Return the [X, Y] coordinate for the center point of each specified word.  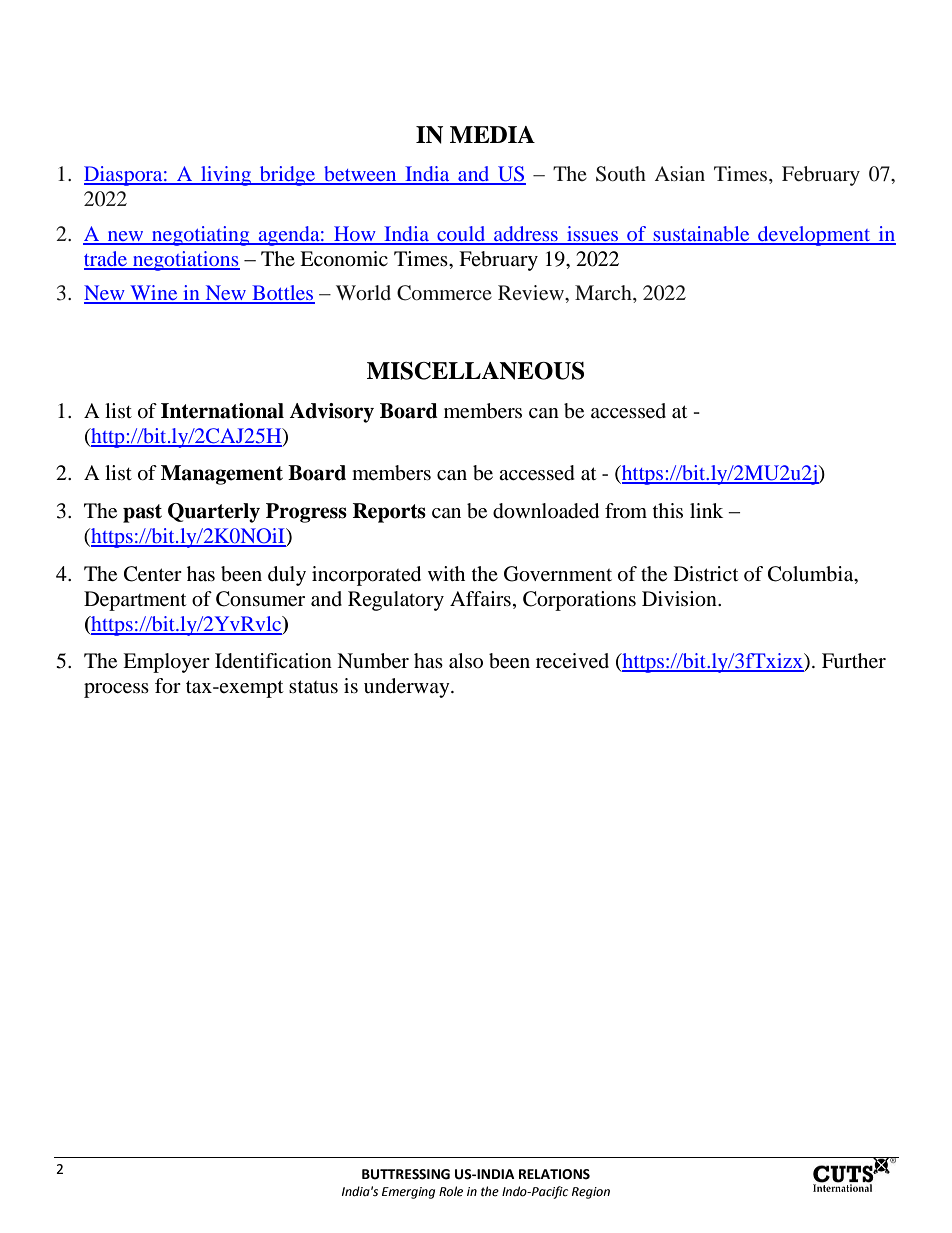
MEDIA [492, 134]
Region [591, 1193]
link [706, 510]
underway [408, 688]
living [226, 176]
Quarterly [214, 513]
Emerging [408, 1193]
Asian [680, 173]
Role [451, 1191]
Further [854, 661]
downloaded [546, 511]
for [168, 686]
